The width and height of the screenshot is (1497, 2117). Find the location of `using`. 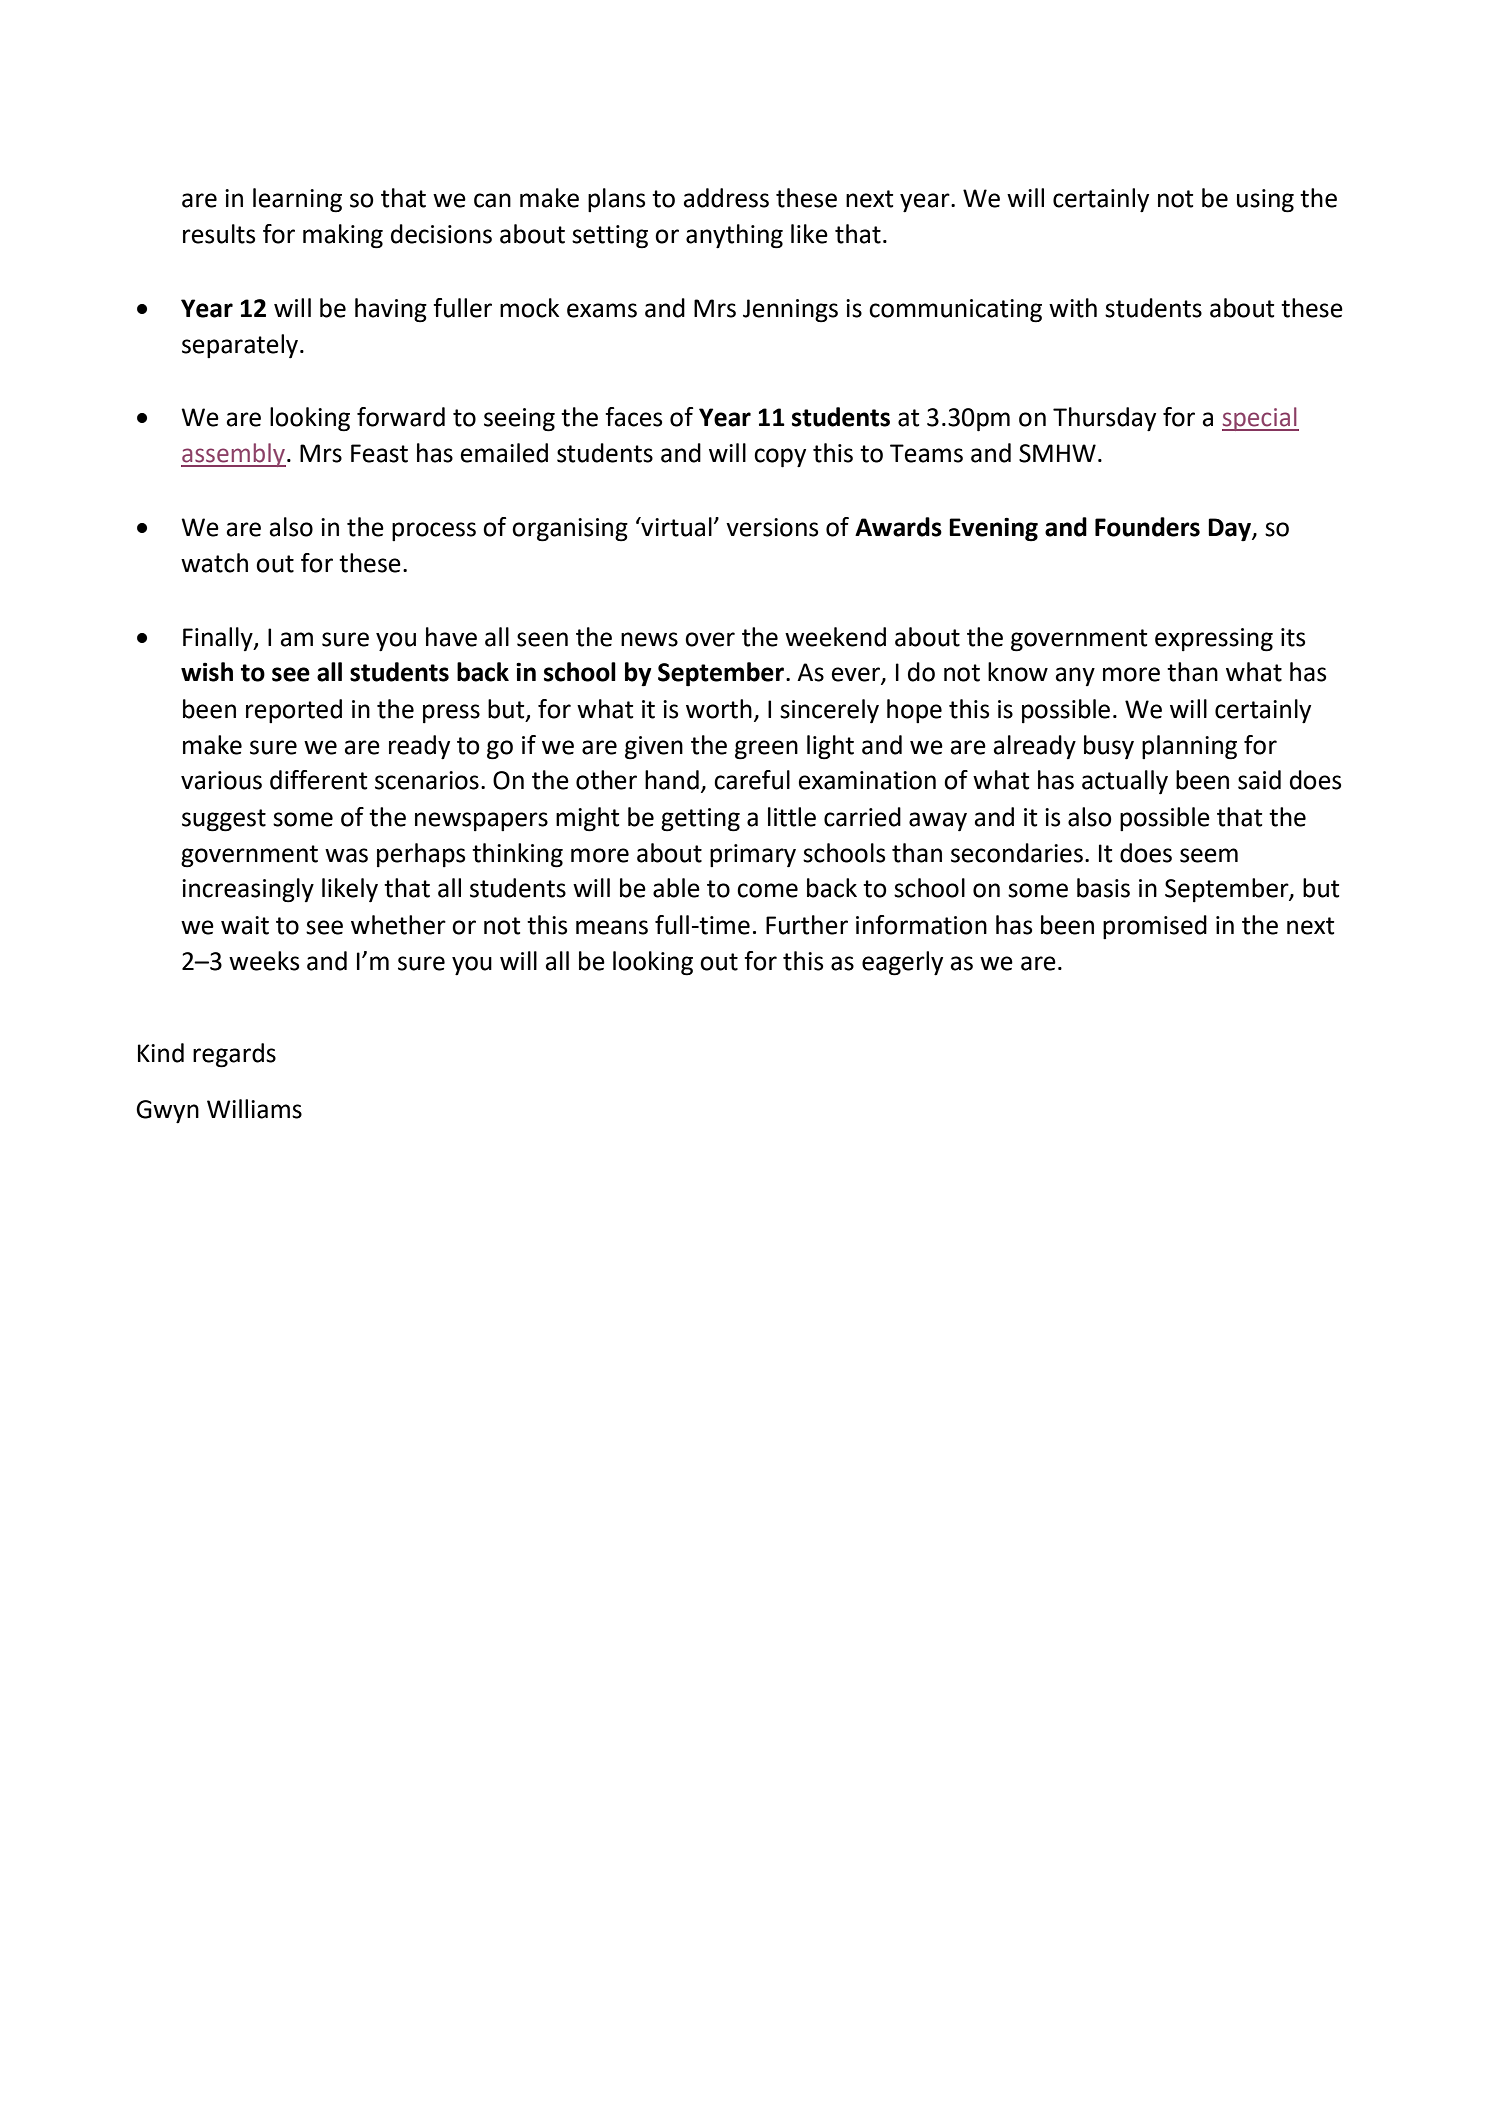

using is located at coordinates (1265, 201).
